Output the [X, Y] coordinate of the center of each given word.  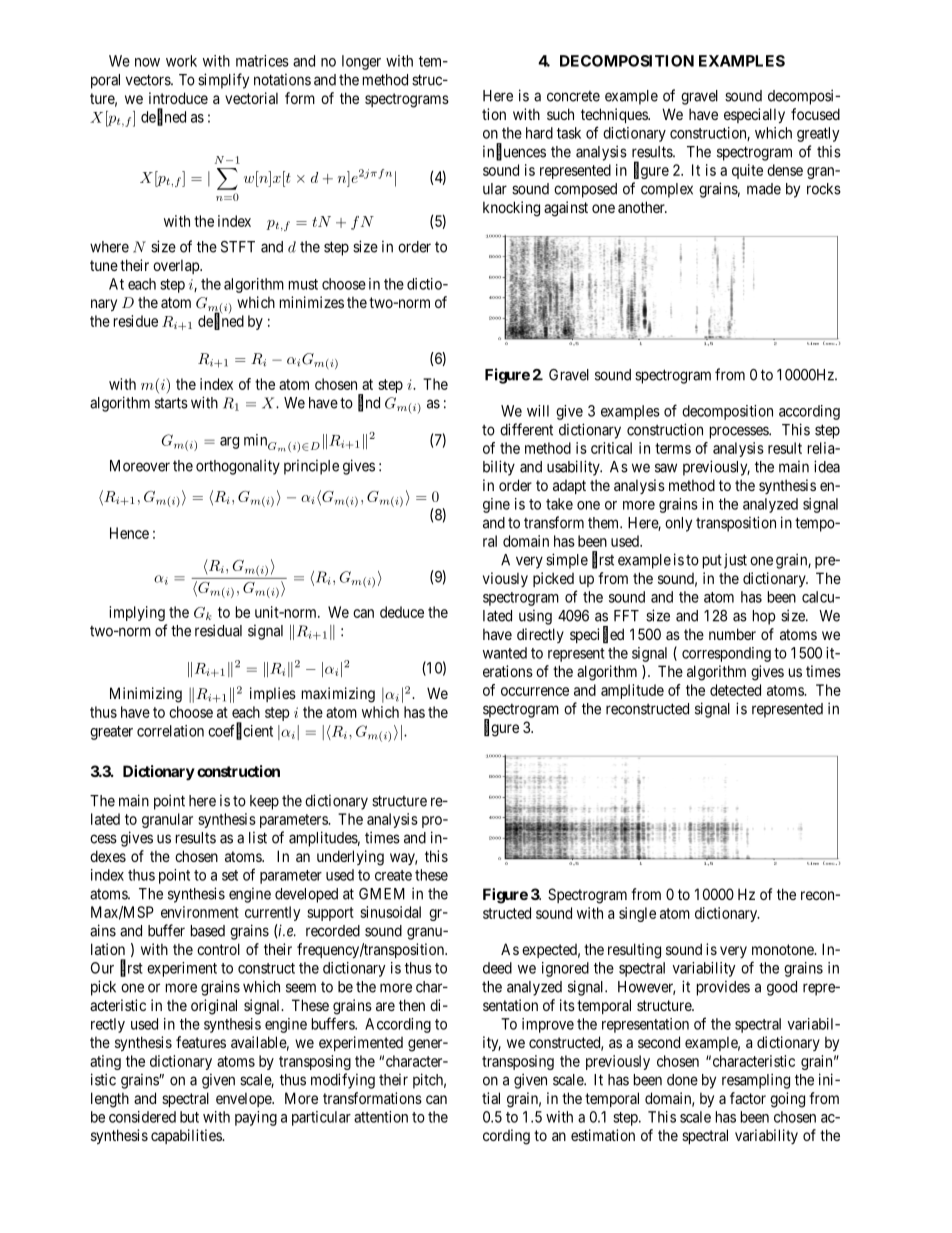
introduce [178, 98]
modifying [343, 1081]
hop [764, 617]
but [189, 1117]
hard [539, 133]
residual [218, 630]
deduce [402, 612]
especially [754, 115]
